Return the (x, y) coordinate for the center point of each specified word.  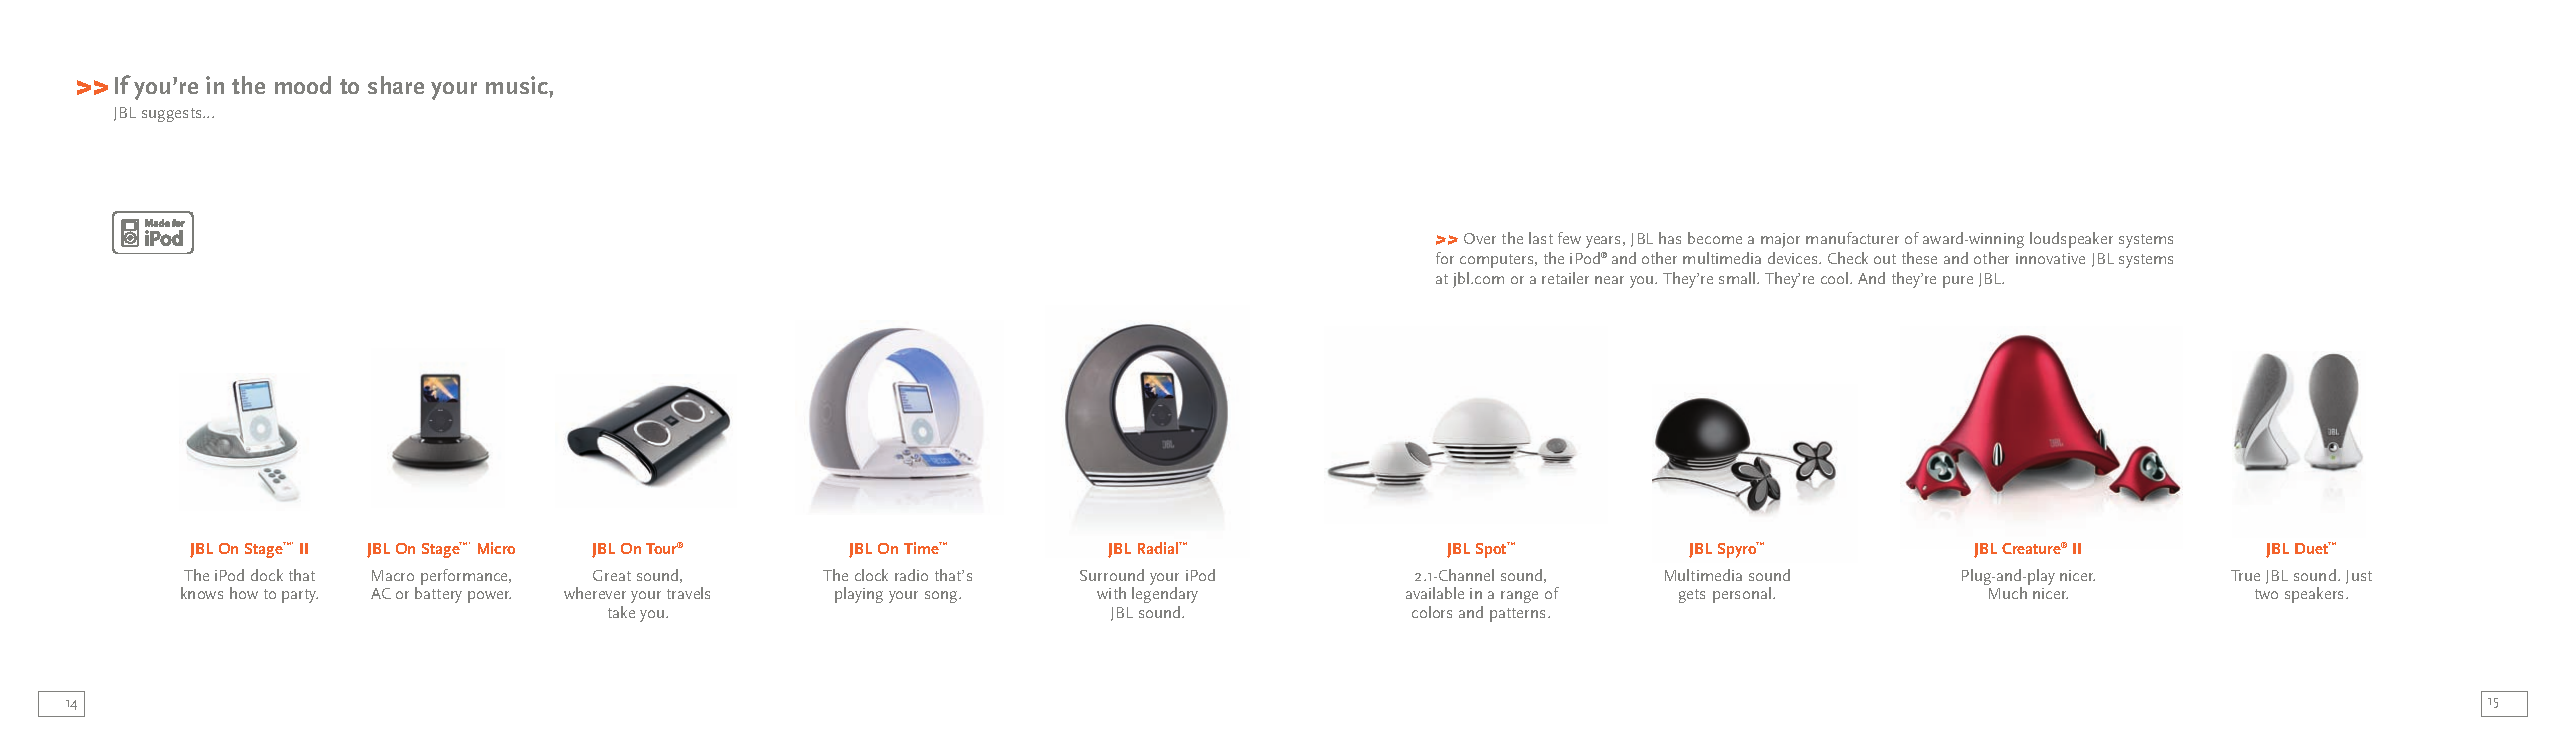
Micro (496, 548)
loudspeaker (2071, 240)
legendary (1165, 597)
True (2245, 575)
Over (1480, 238)
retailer (1565, 278)
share (396, 85)
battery (438, 595)
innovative (2050, 258)
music (518, 85)
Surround (1112, 575)
